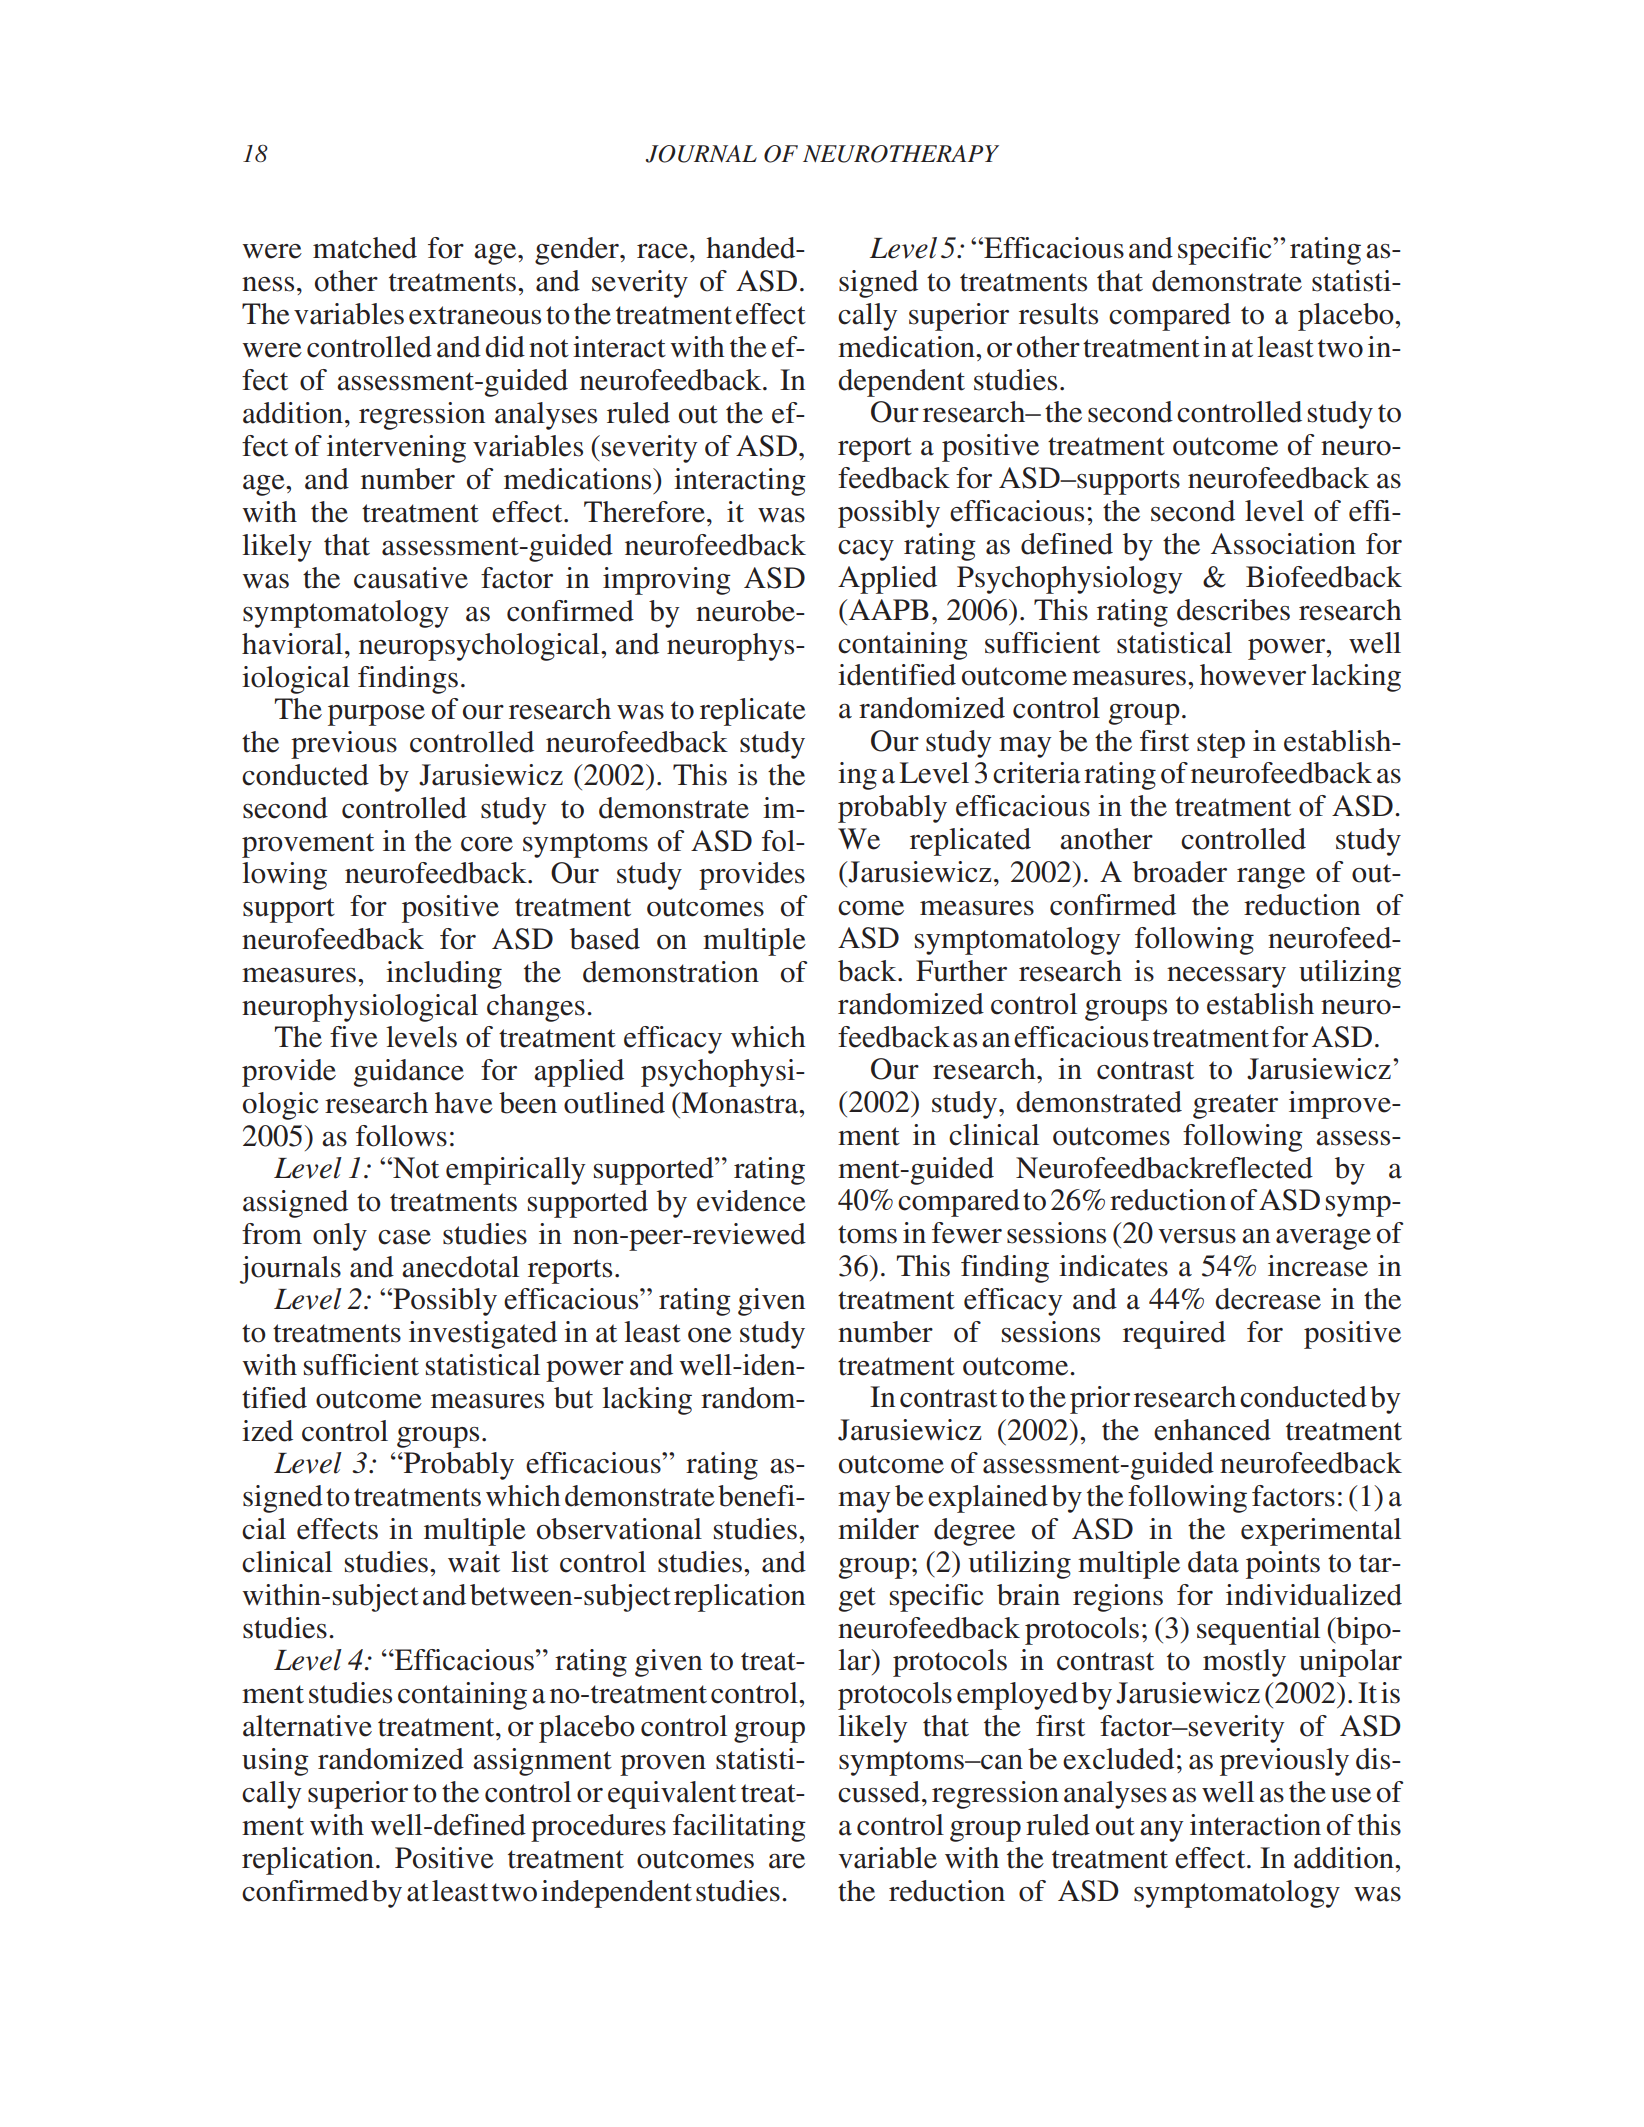  What do you see at coordinates (376, 715) in the screenshot?
I see `purpose` at bounding box center [376, 715].
